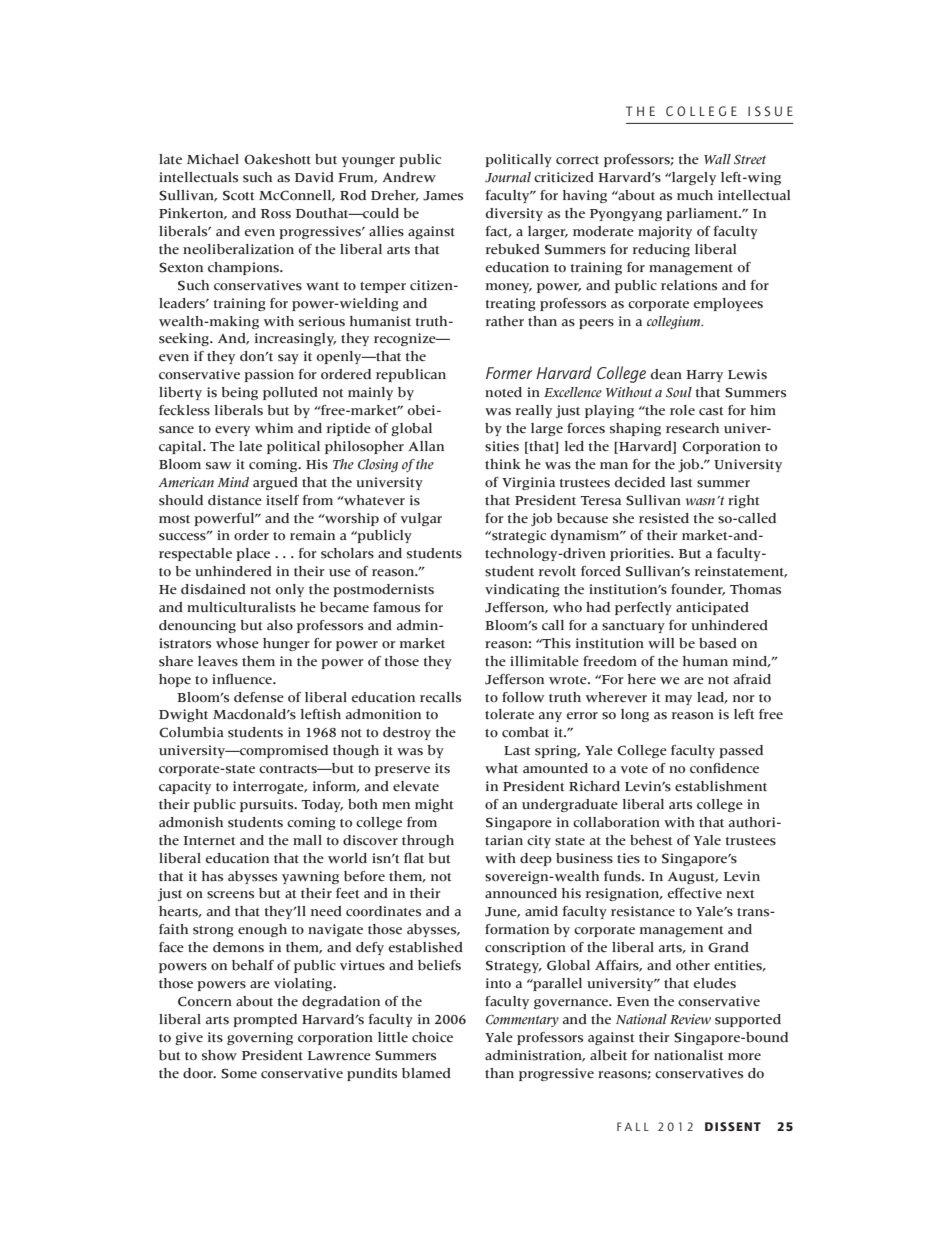 The image size is (952, 1233). What do you see at coordinates (260, 1038) in the document?
I see `governing` at bounding box center [260, 1038].
